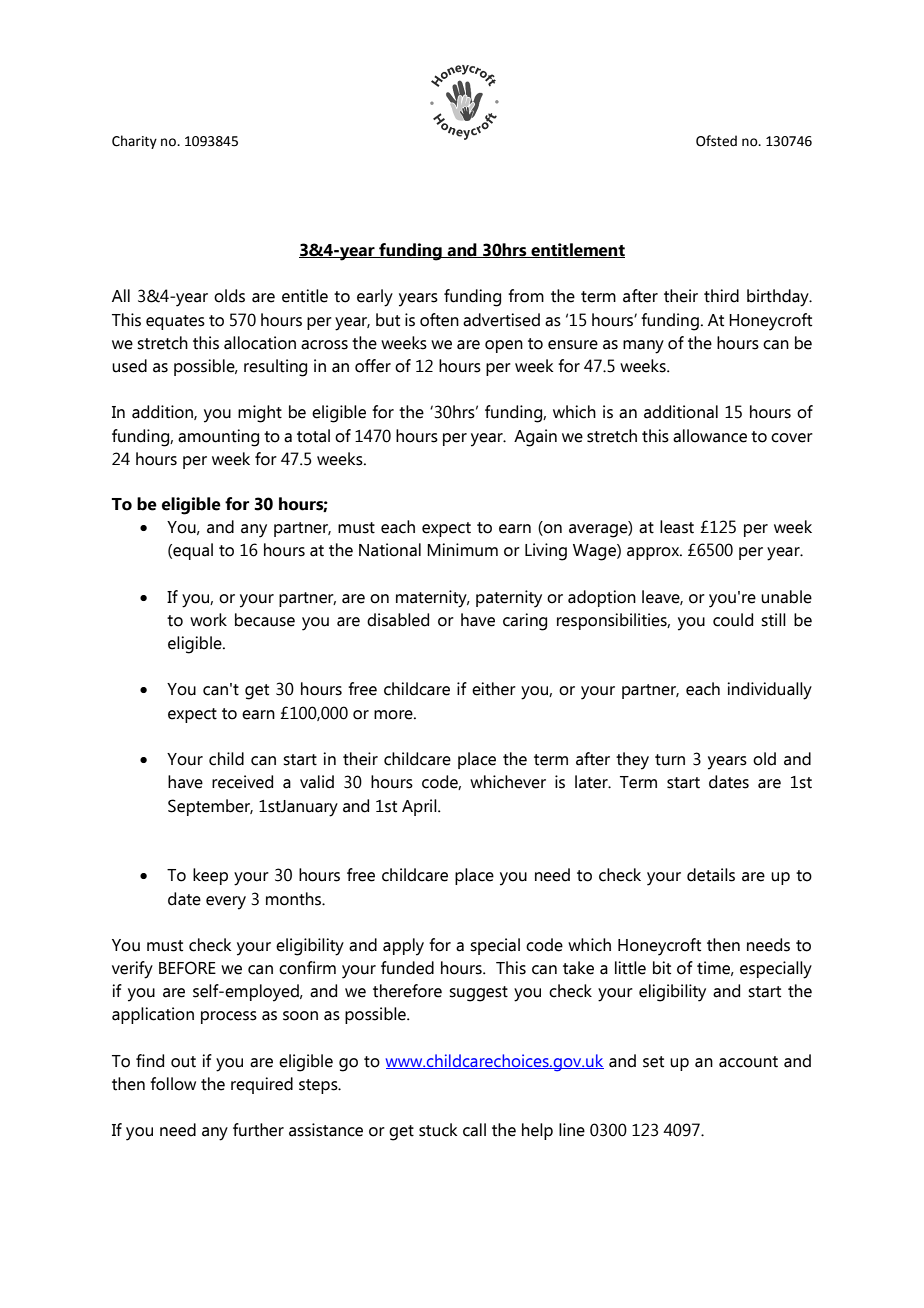 Image resolution: width=924 pixels, height=1308 pixels. Describe the element at coordinates (716, 141) in the document. I see `Ofsted` at that location.
